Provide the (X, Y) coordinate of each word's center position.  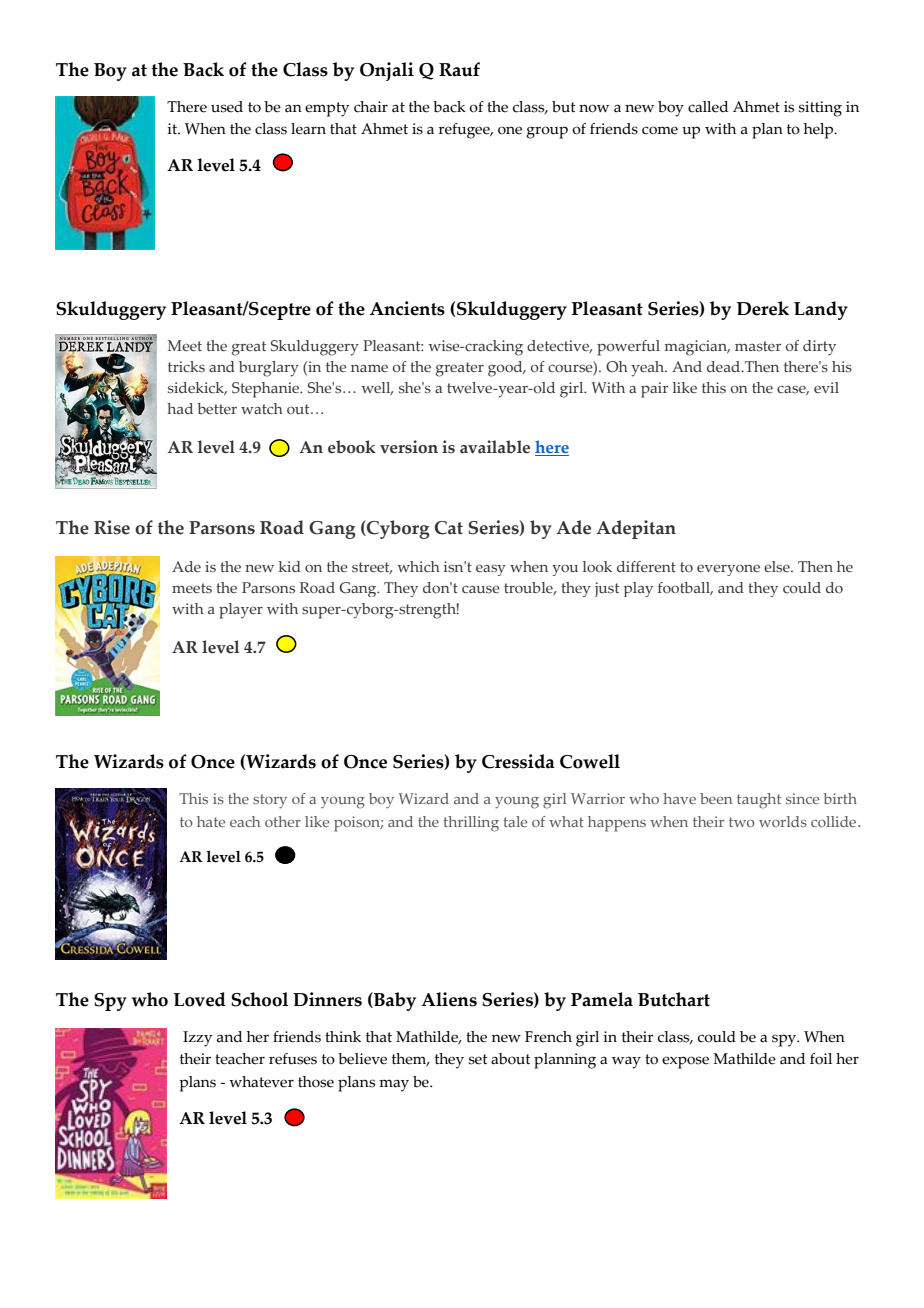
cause (481, 589)
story (270, 801)
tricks (186, 367)
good (506, 369)
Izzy (197, 1039)
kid (289, 566)
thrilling (471, 824)
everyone (728, 570)
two (742, 822)
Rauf (459, 69)
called (708, 107)
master (758, 346)
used (227, 107)
